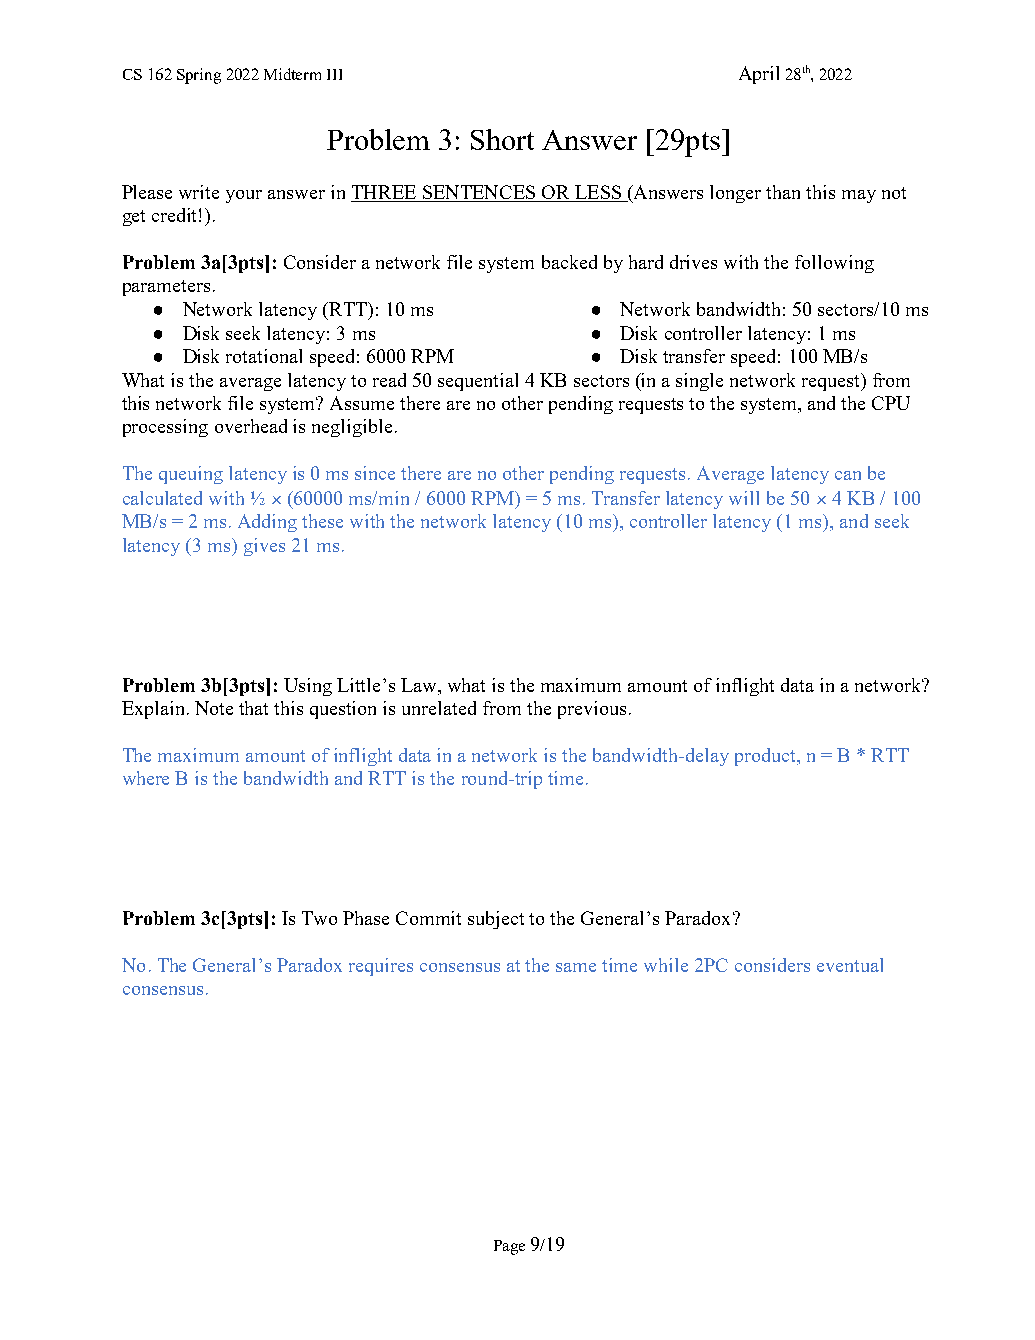 The image size is (1035, 1340). Describe the element at coordinates (850, 965) in the document. I see `eventual` at that location.
